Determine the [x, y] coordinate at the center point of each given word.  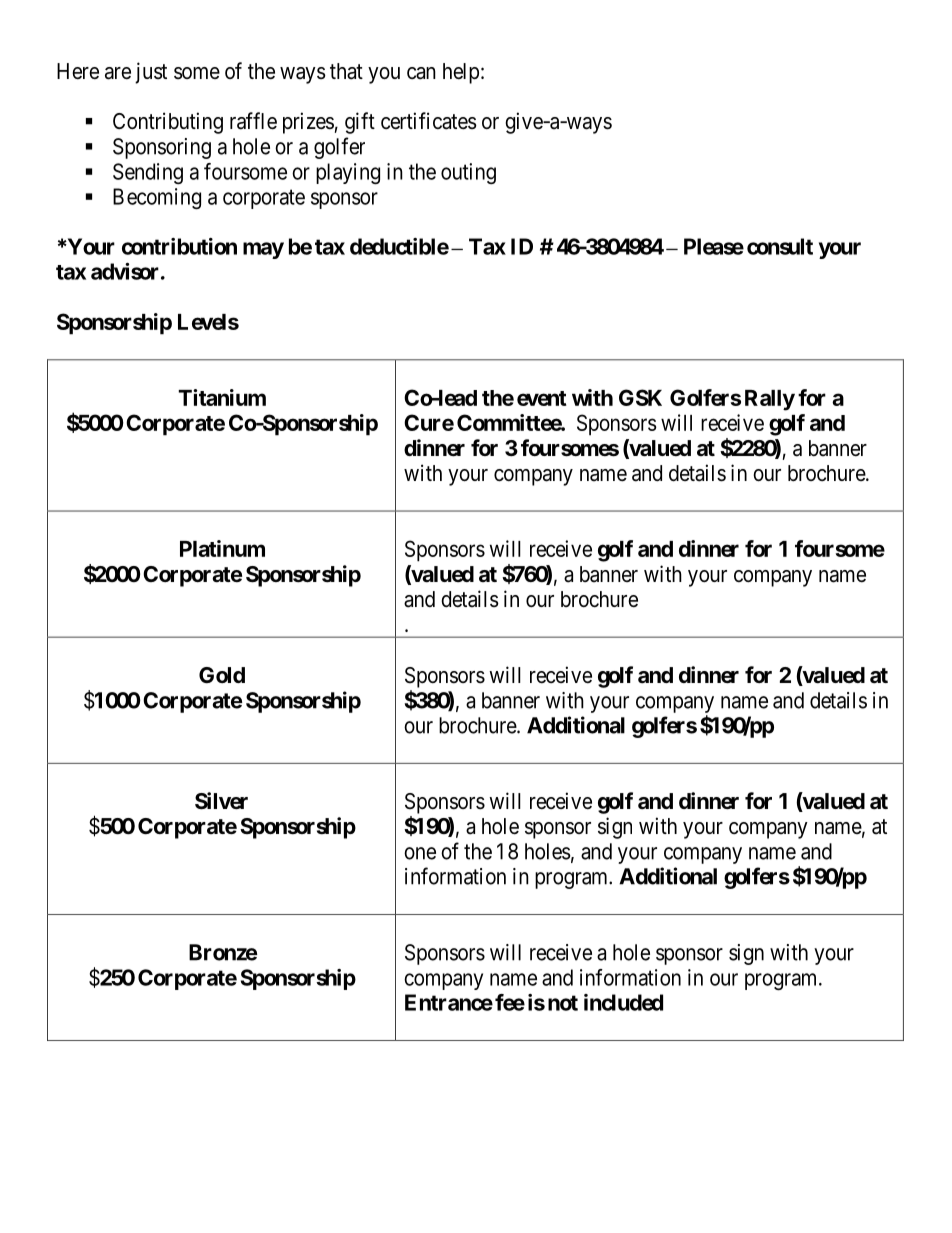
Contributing [168, 123]
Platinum [222, 548]
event [542, 398]
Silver [221, 801]
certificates [429, 121]
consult [780, 246]
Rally [770, 400]
